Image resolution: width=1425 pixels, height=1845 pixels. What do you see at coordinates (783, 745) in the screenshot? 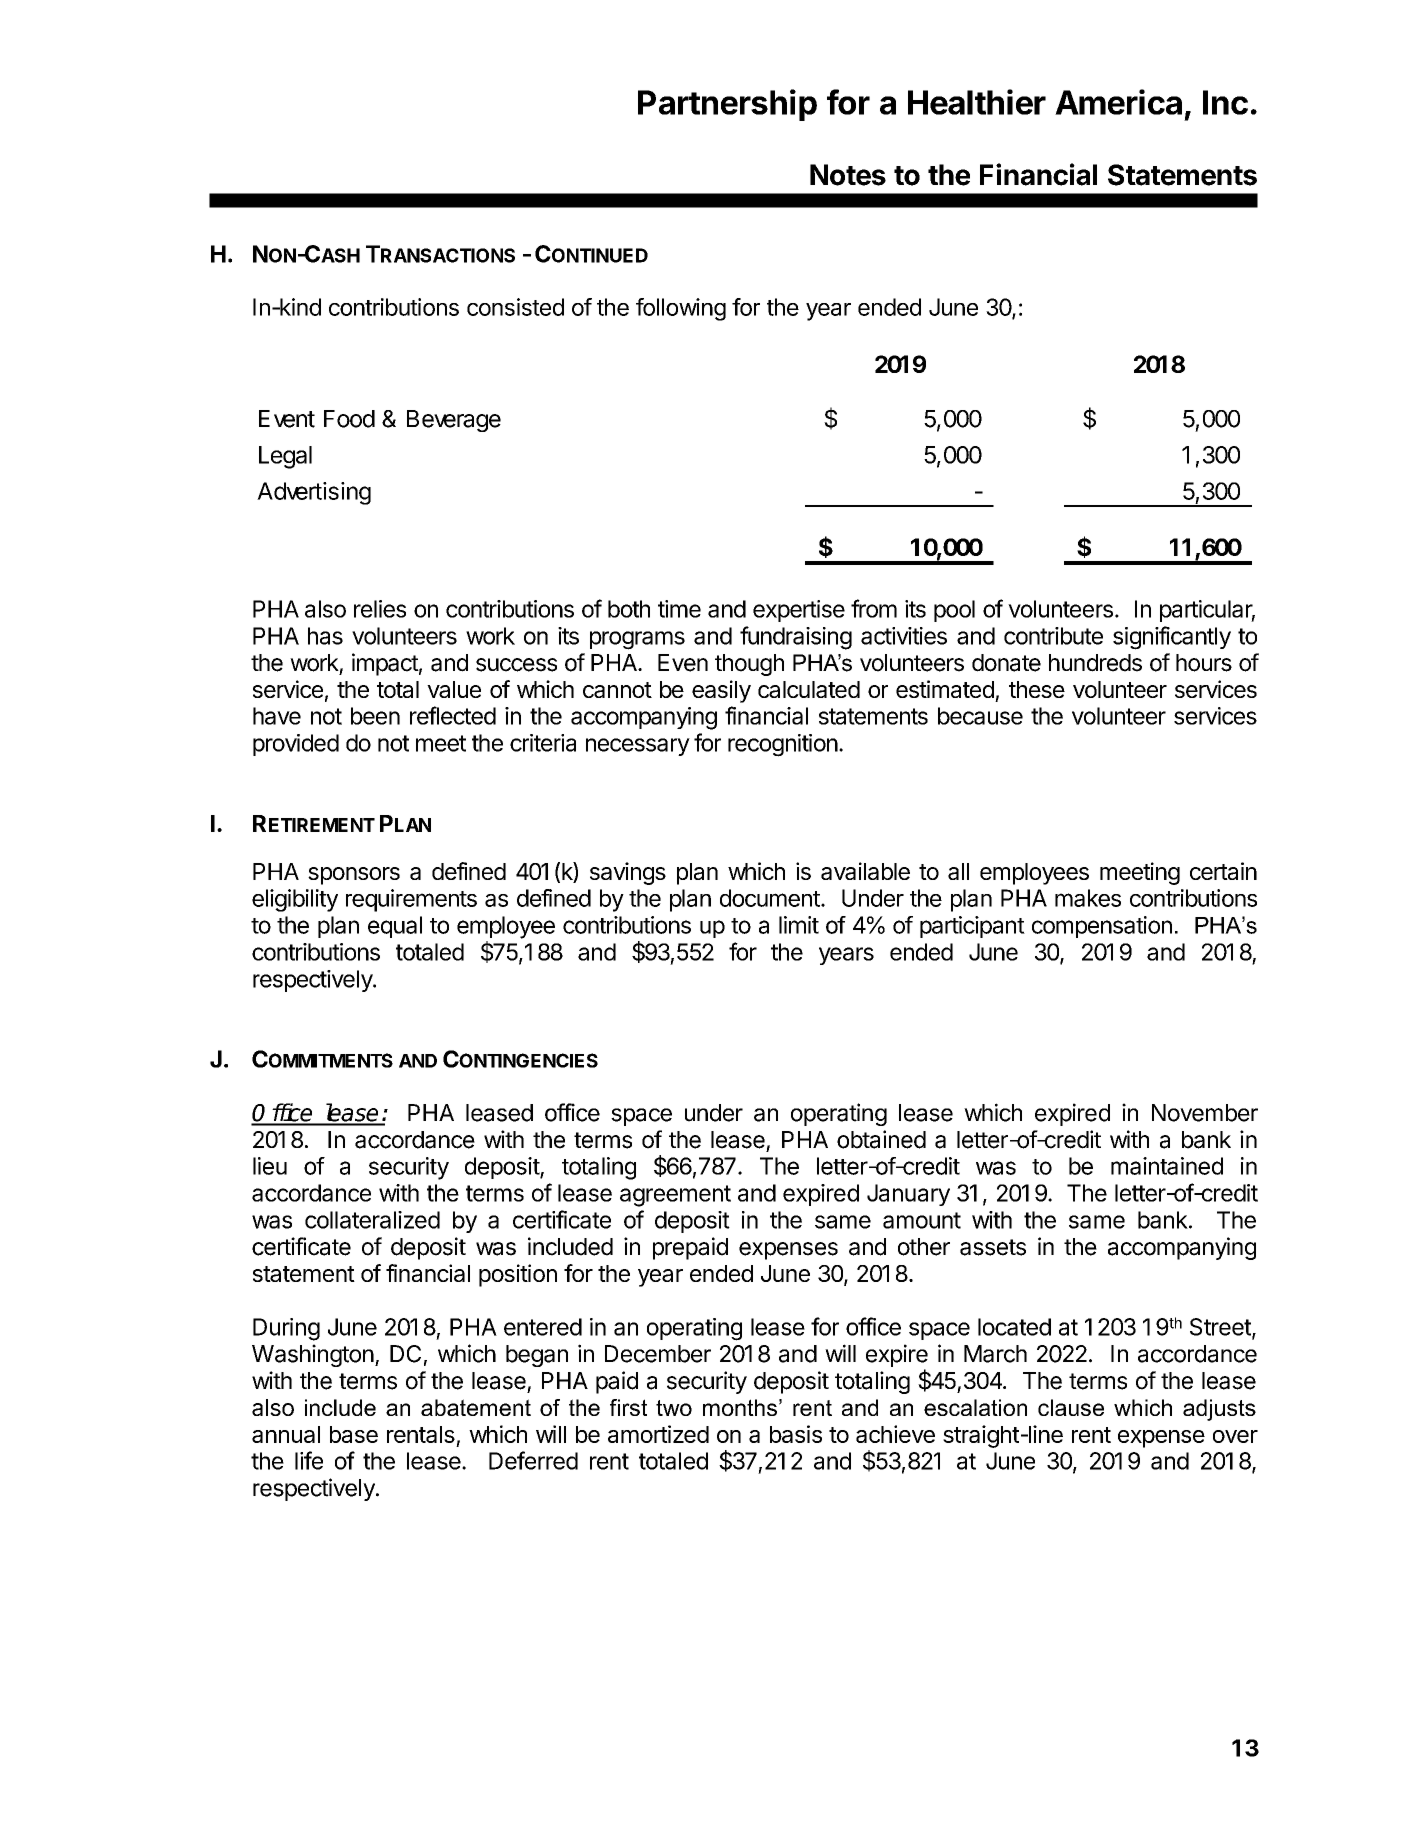
I see `recognition` at bounding box center [783, 745].
